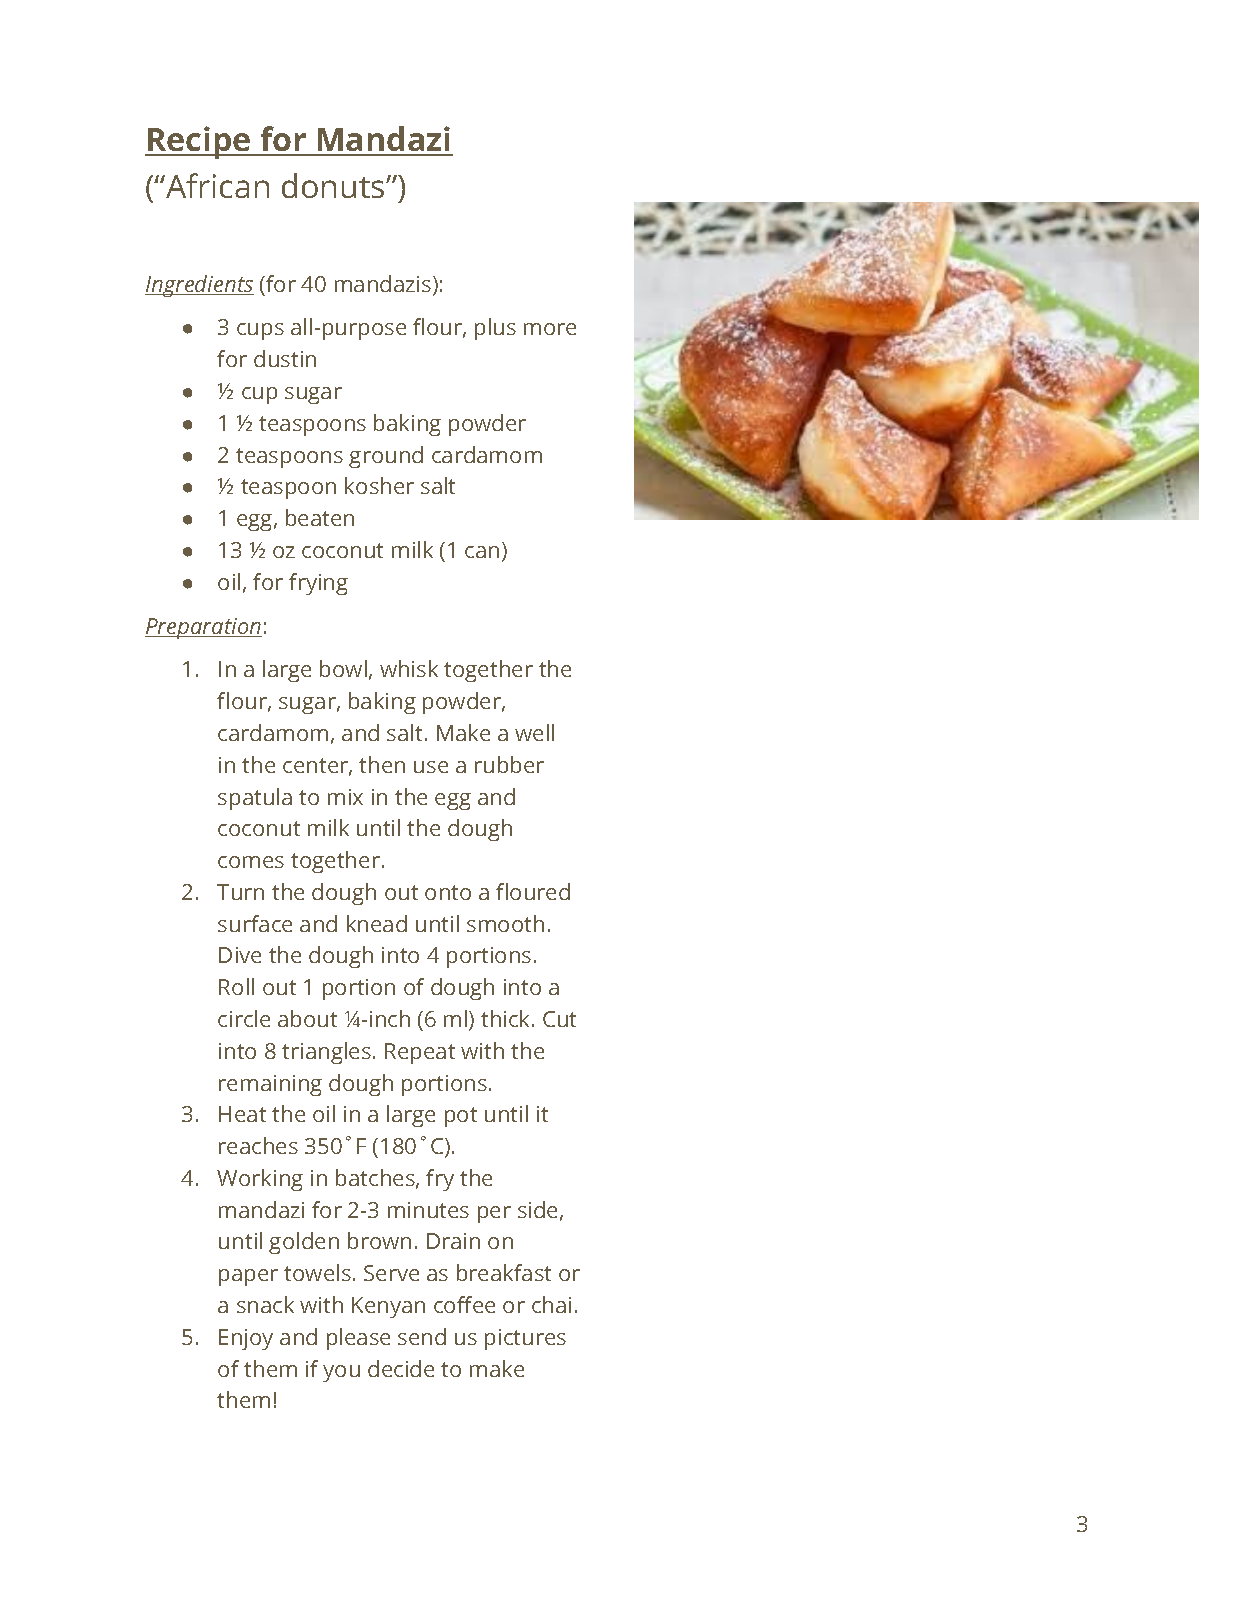 This page has height=1598, width=1235. Describe the element at coordinates (509, 764) in the page. I see `rubber` at that location.
